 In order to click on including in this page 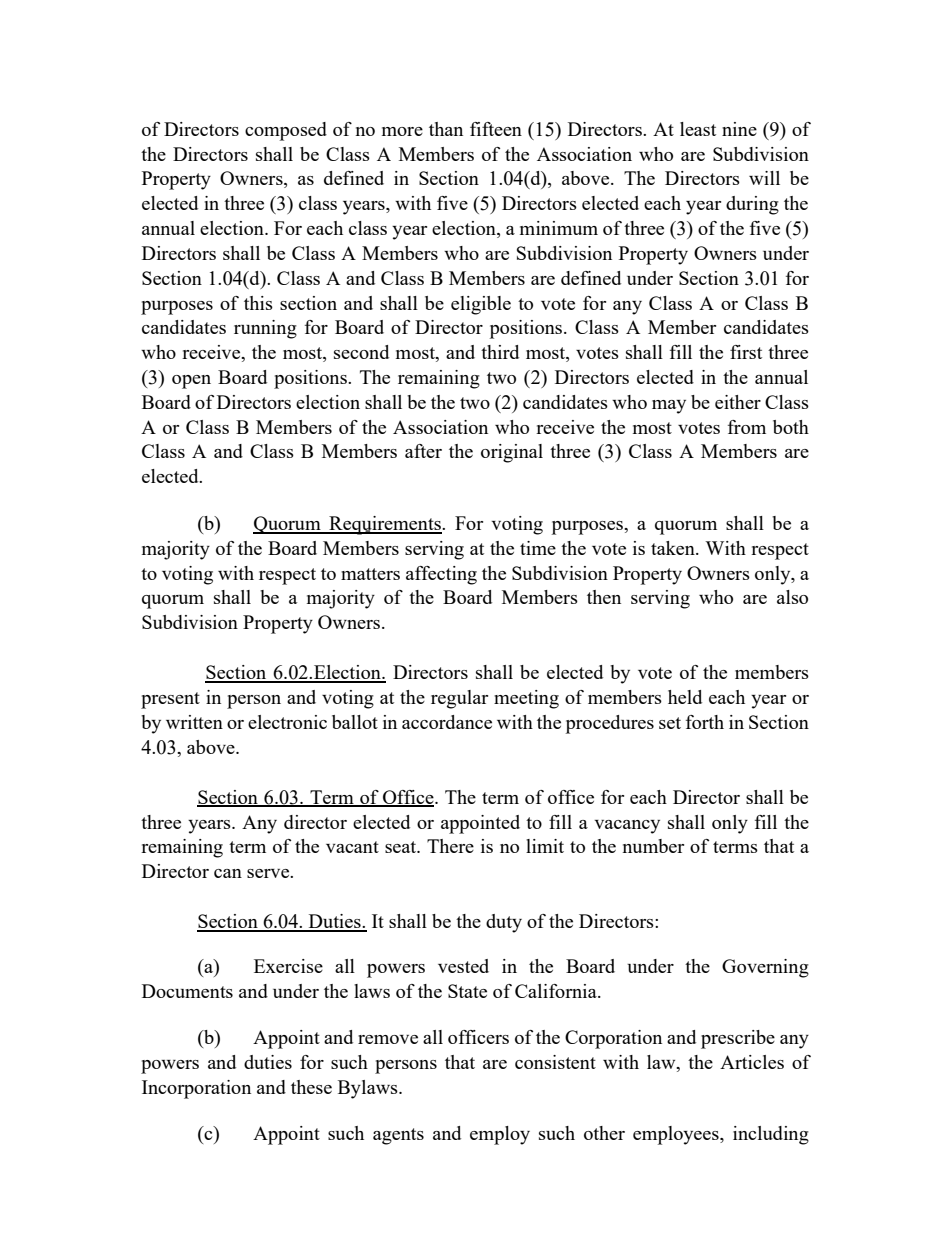, I will do `click(771, 1135)`.
